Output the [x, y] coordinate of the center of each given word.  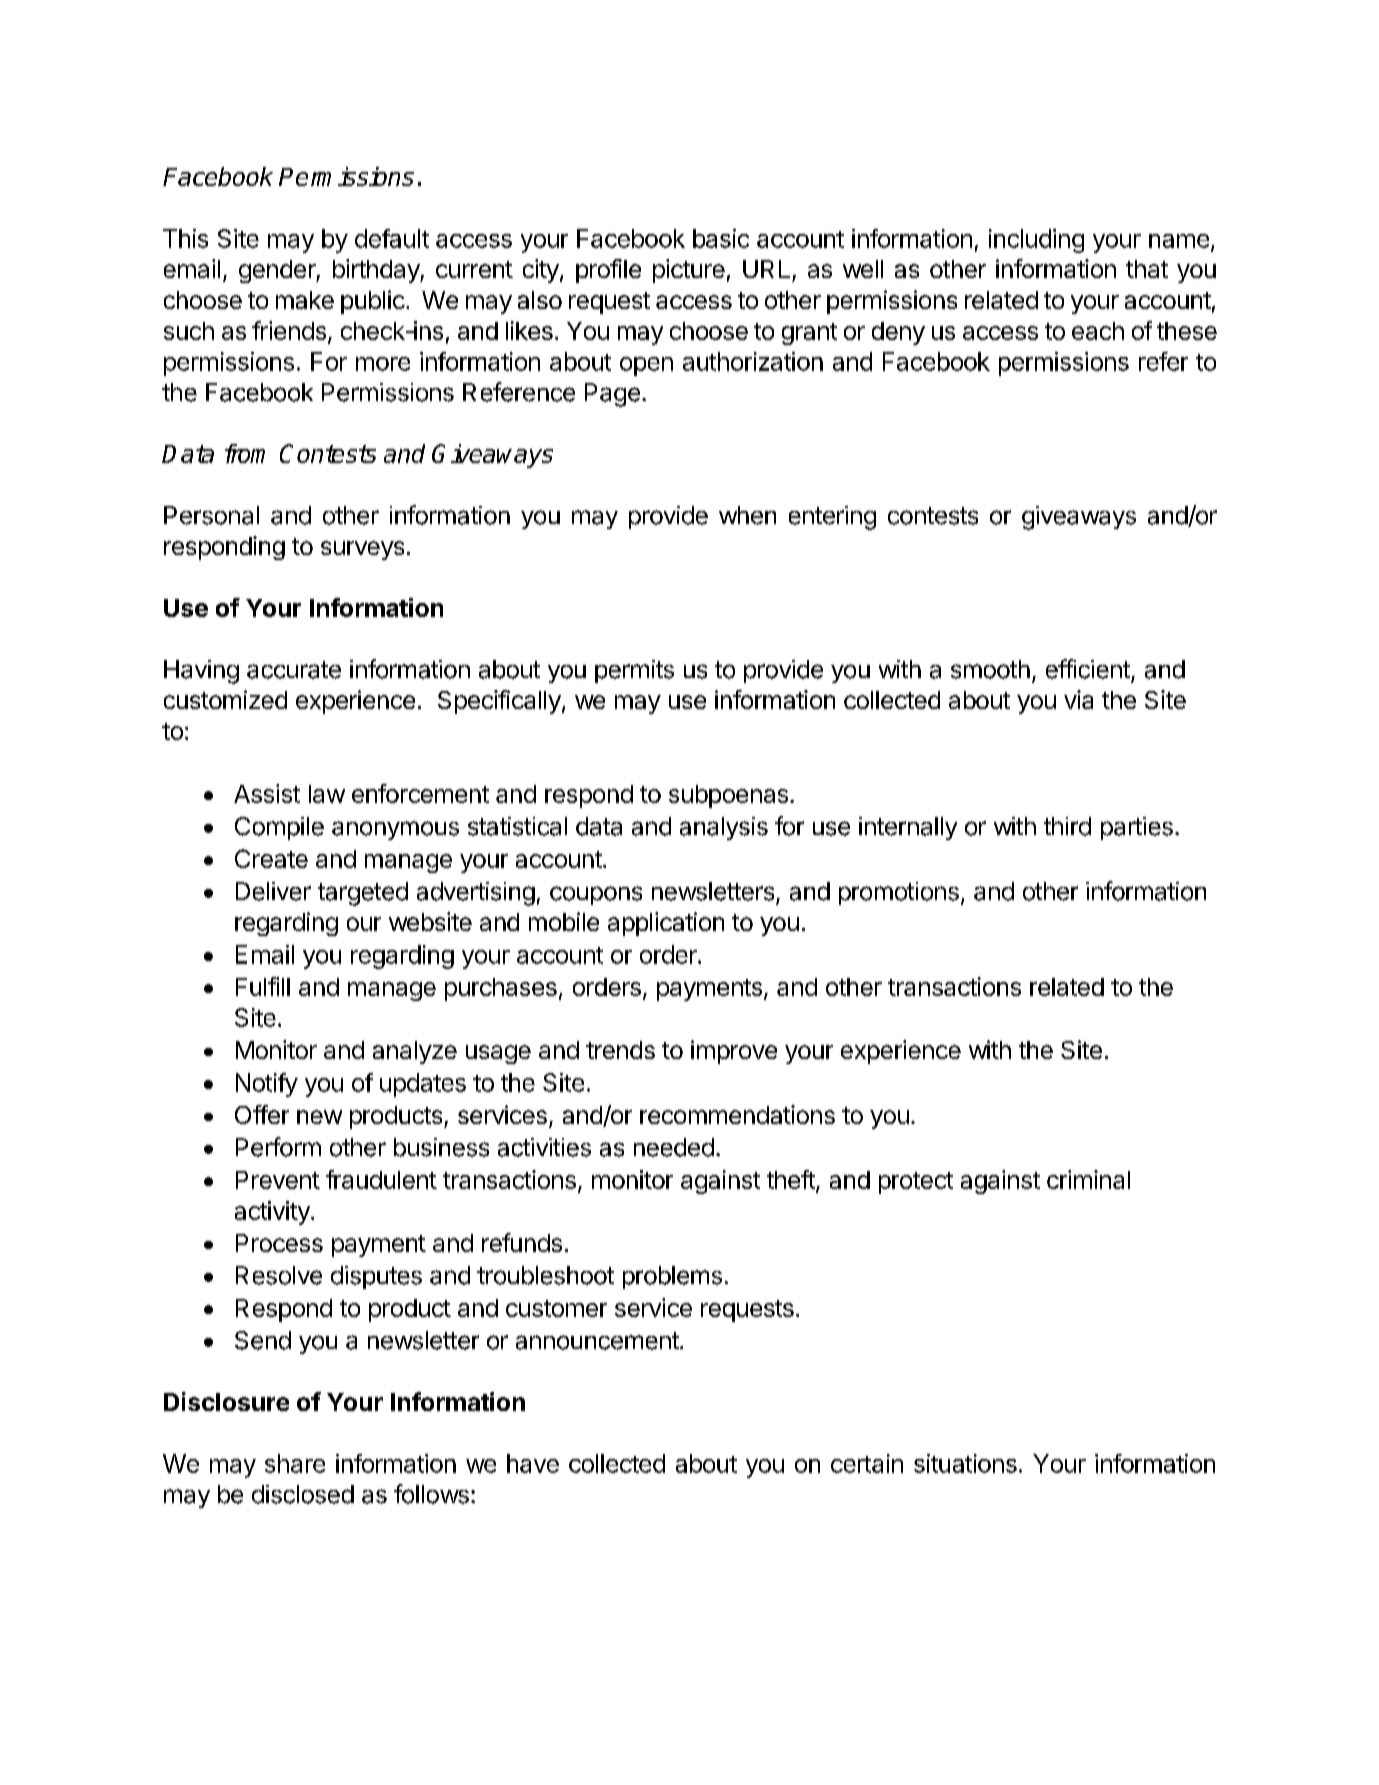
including [1036, 241]
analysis [724, 828]
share [295, 1463]
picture [689, 271]
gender [278, 271]
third [1067, 826]
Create [271, 858]
